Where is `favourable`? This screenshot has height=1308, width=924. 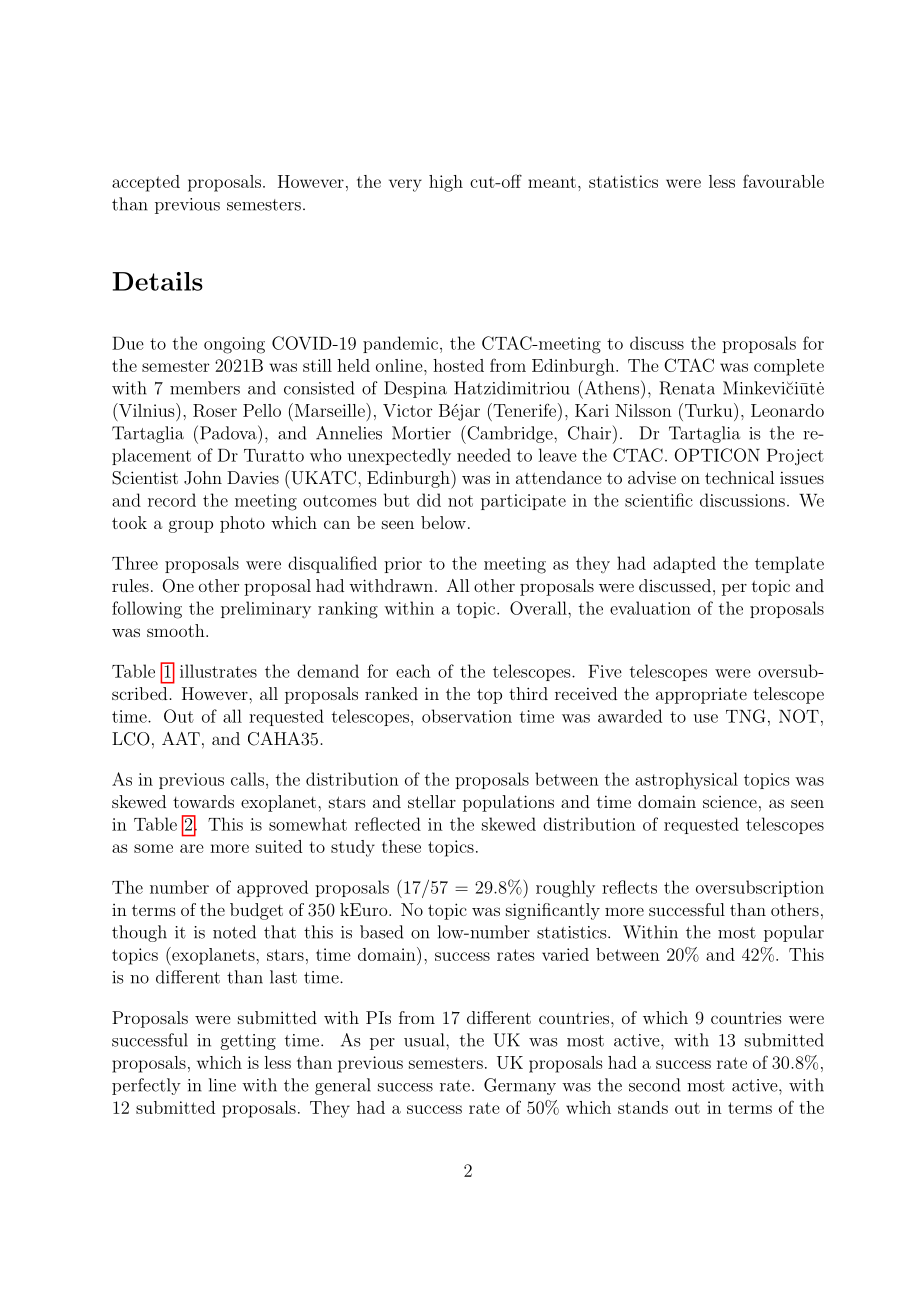
favourable is located at coordinates (783, 181).
